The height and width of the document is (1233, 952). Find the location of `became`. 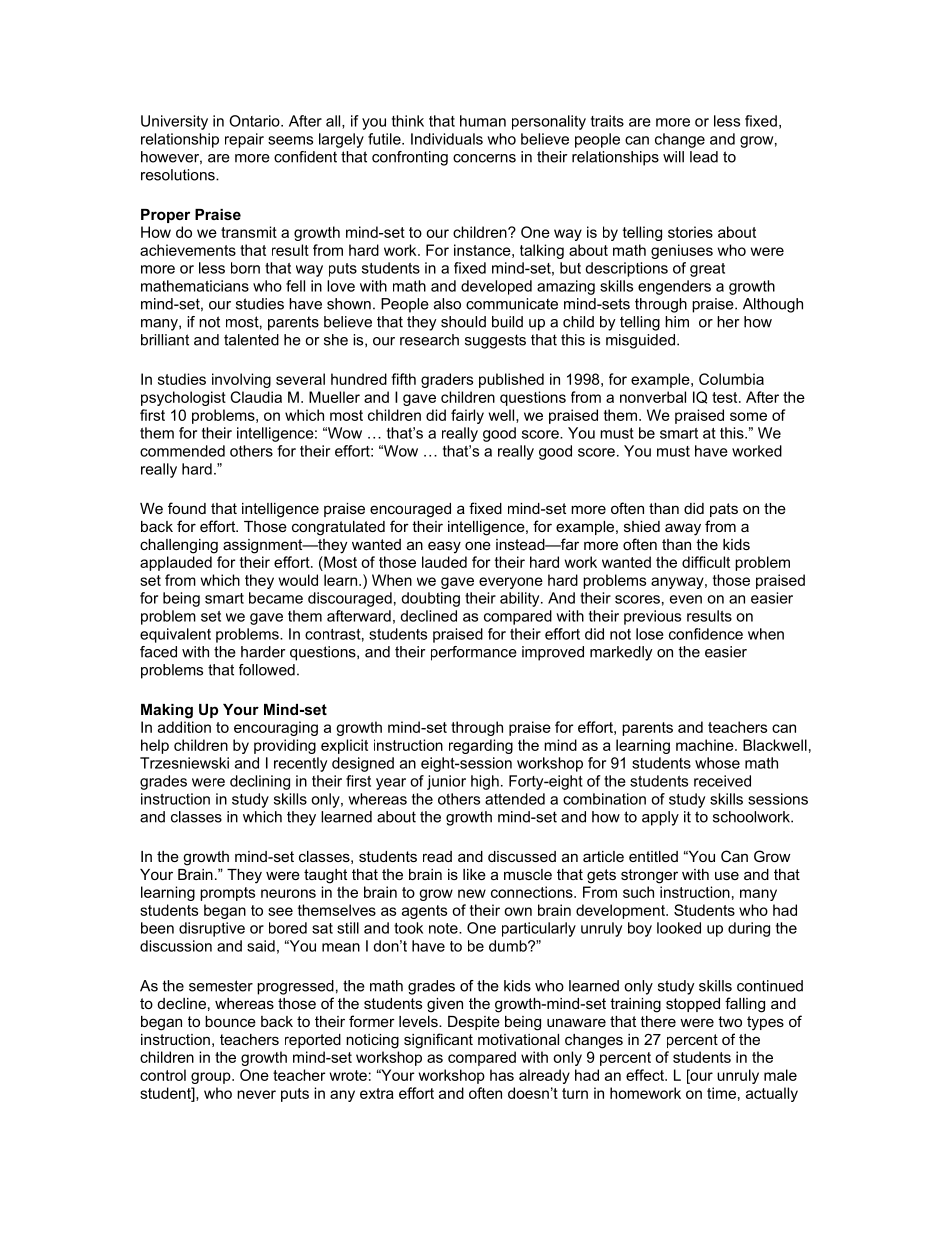

became is located at coordinates (276, 598).
